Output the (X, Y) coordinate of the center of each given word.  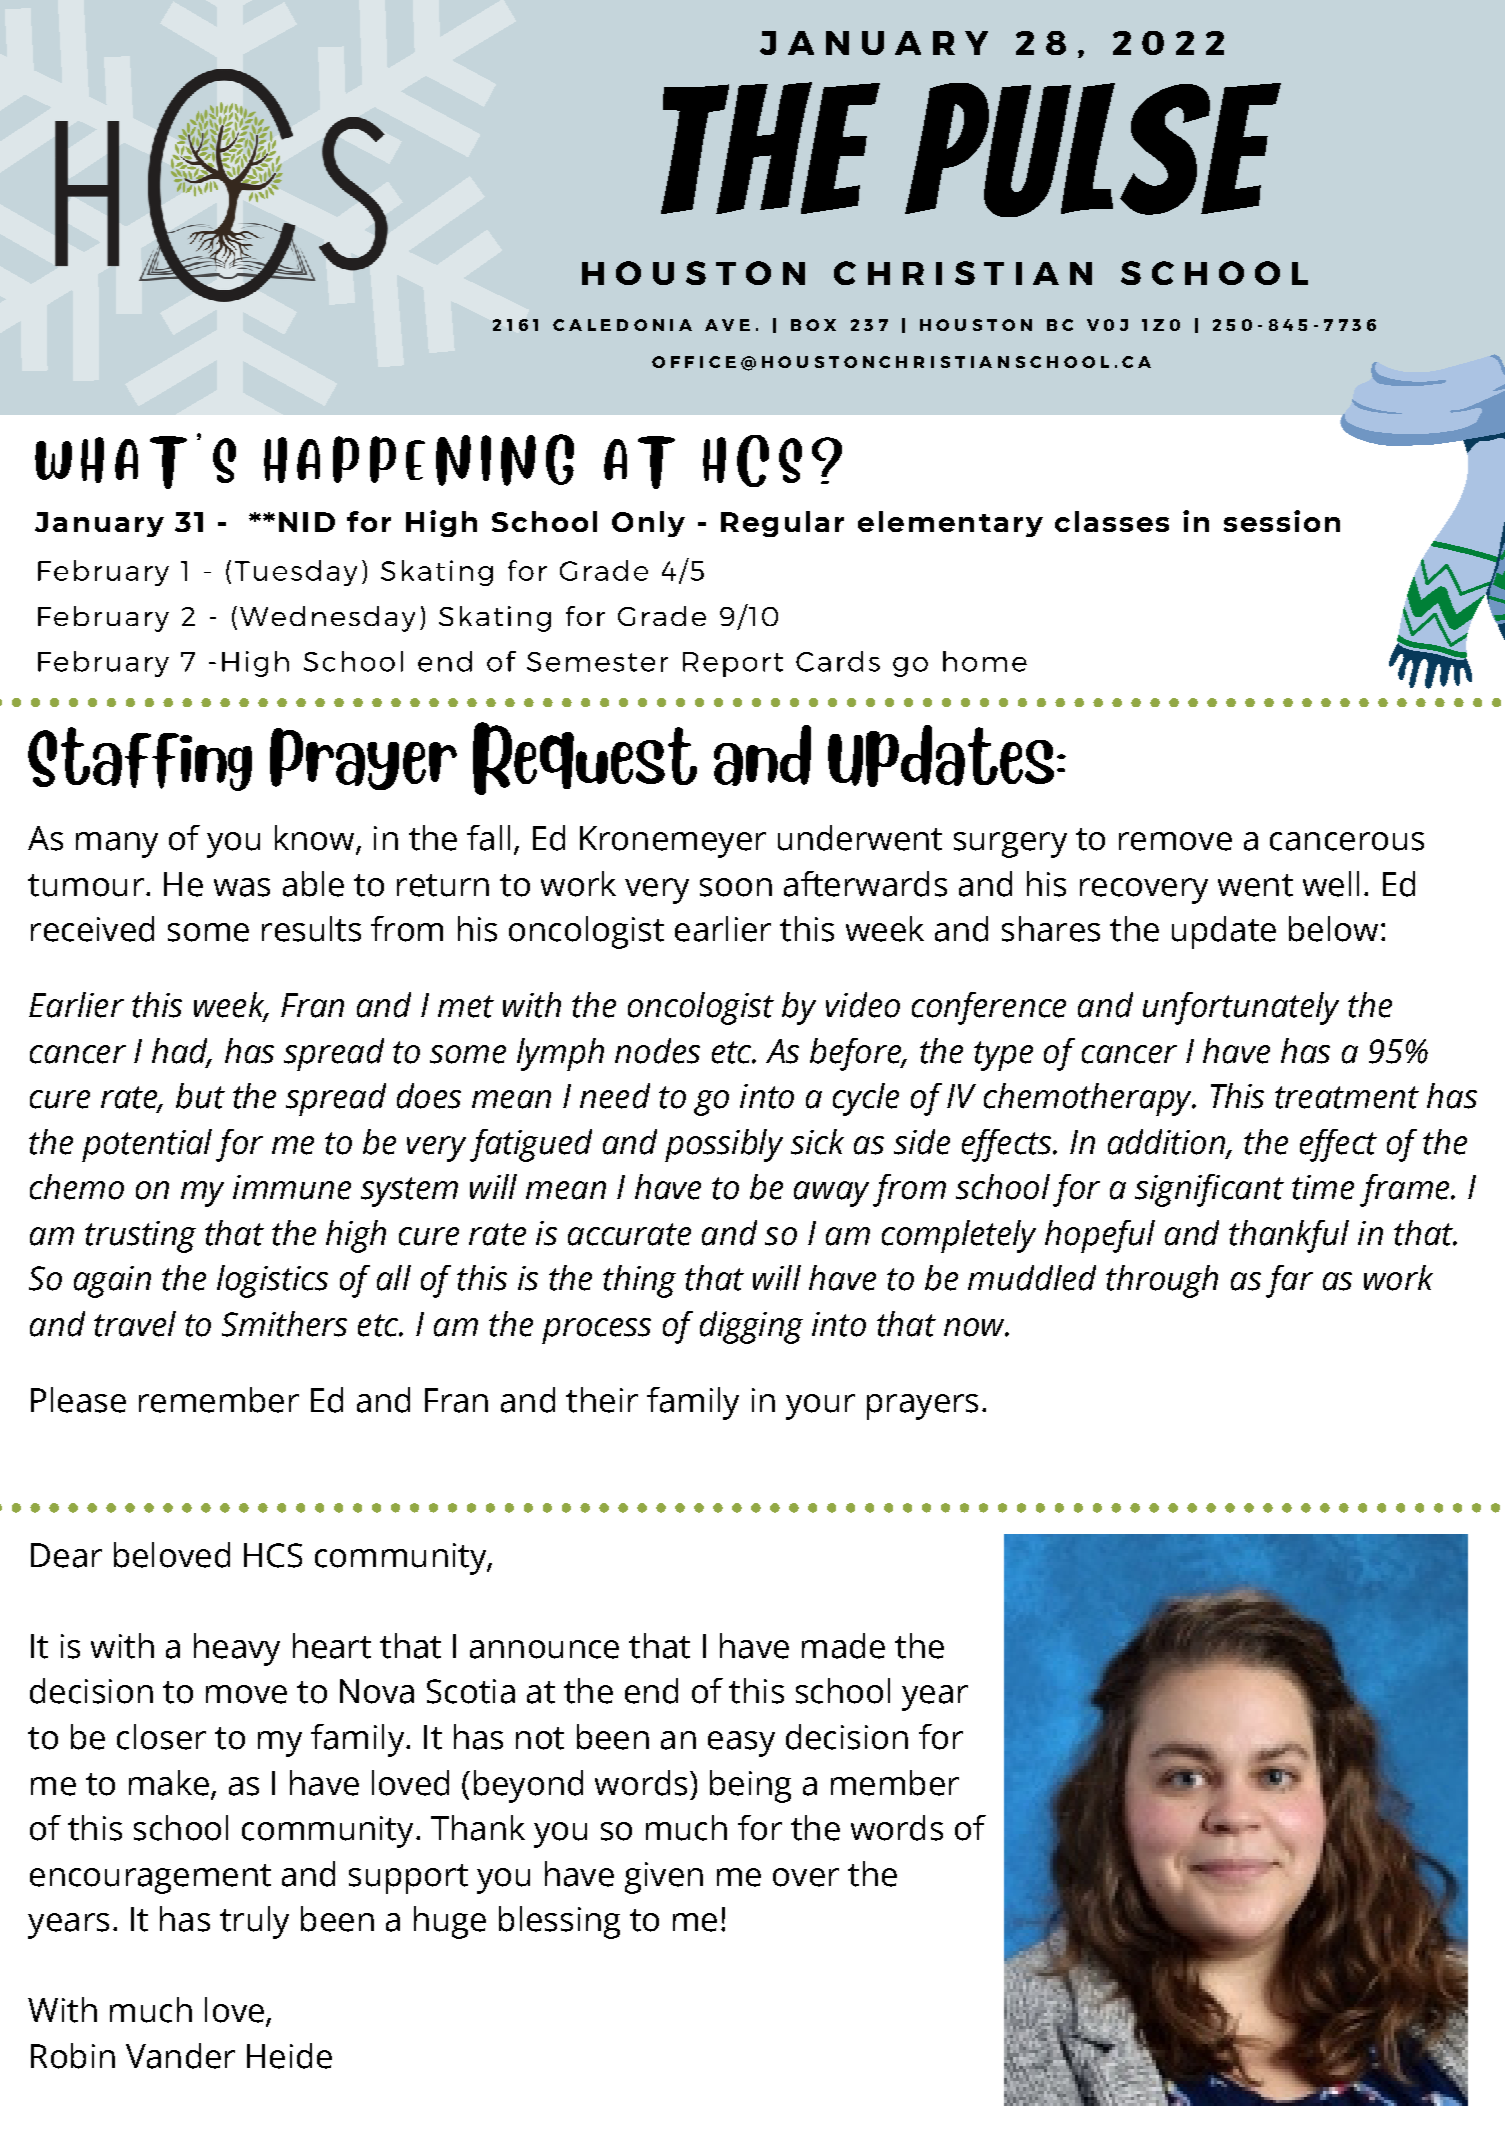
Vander (180, 2056)
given (664, 1878)
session (1282, 521)
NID (307, 522)
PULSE (1093, 150)
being (750, 1786)
